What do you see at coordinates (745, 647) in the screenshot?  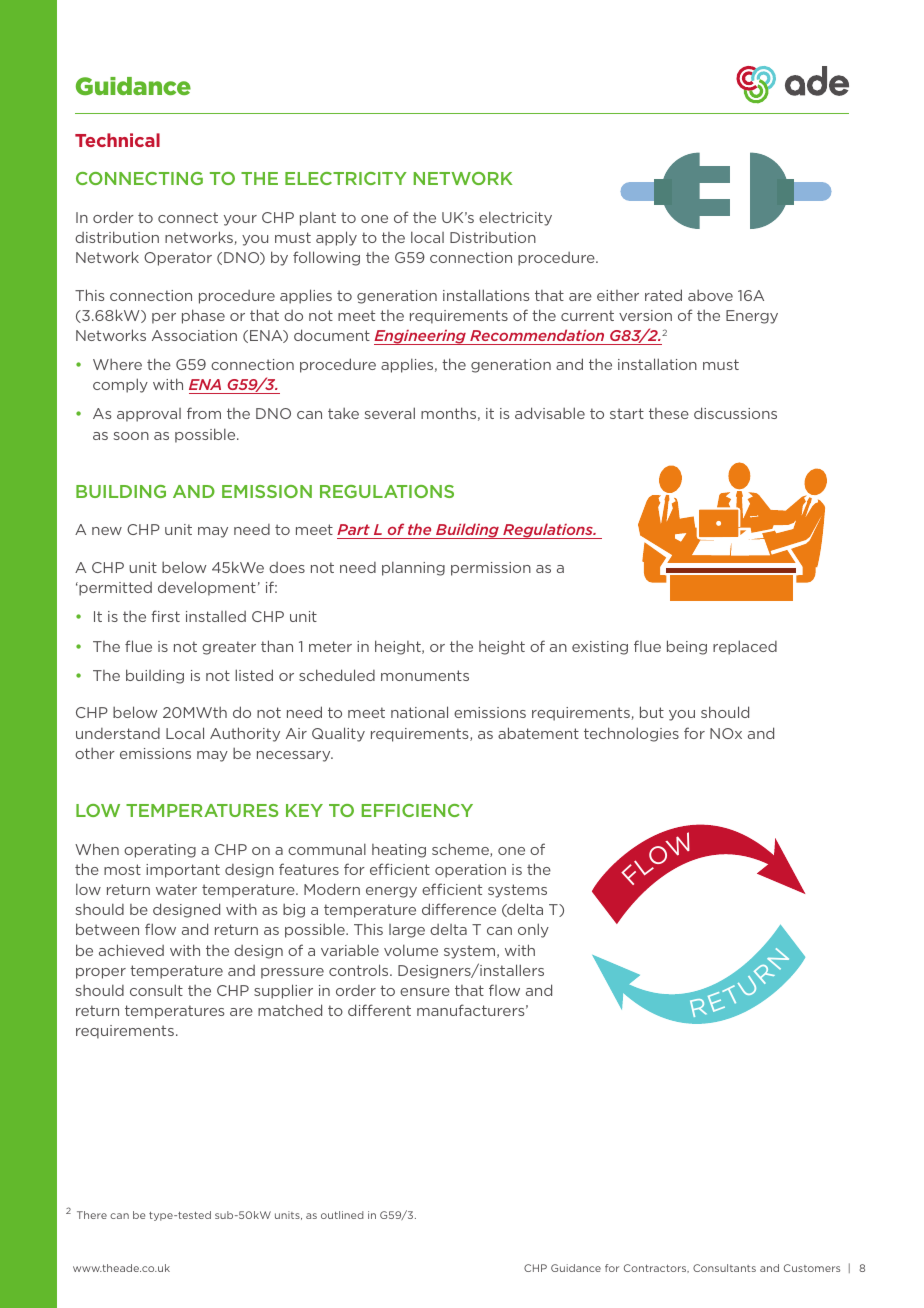 I see `replaced` at bounding box center [745, 647].
